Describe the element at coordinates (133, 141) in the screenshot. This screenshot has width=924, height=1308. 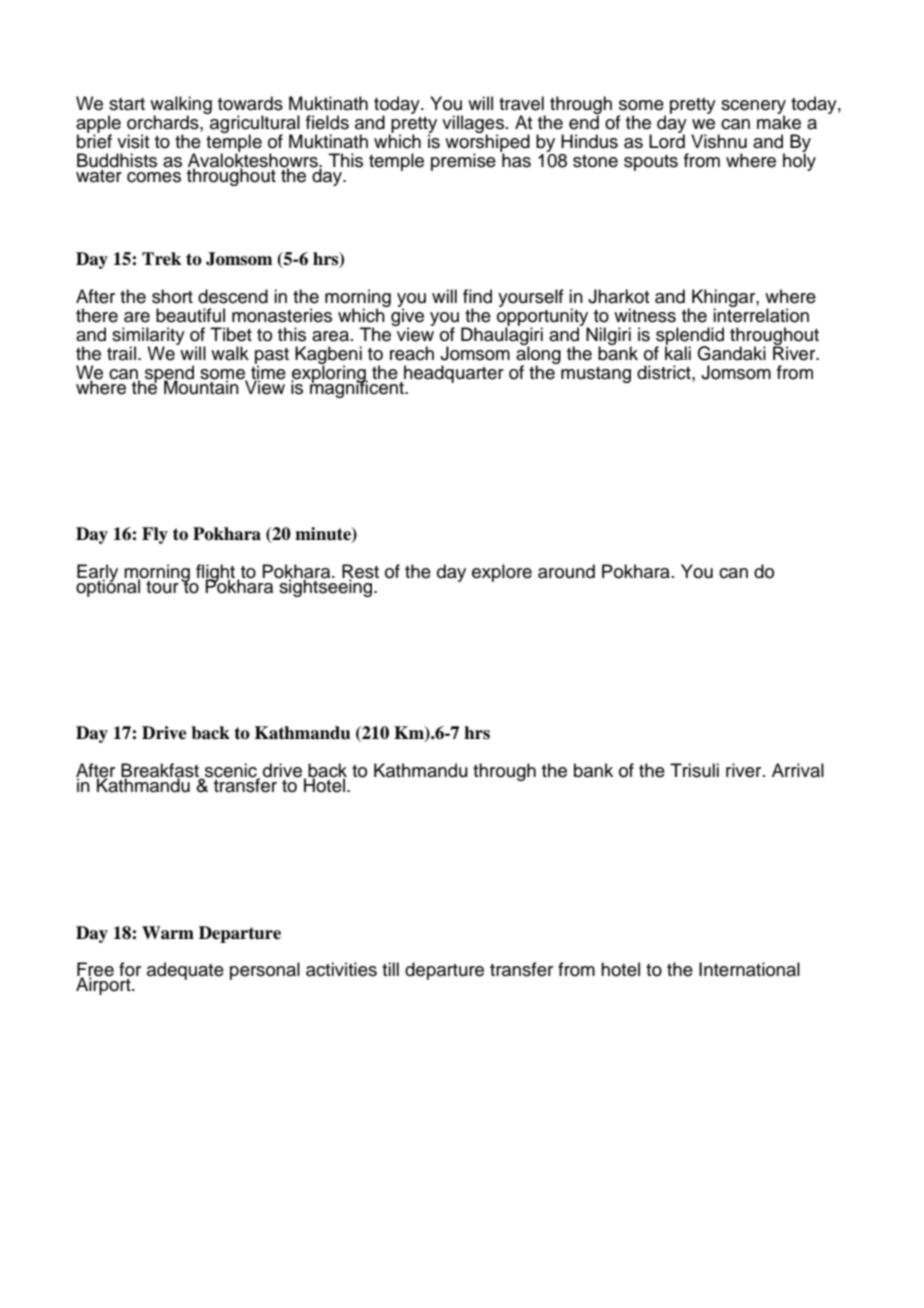
I see `visit` at that location.
